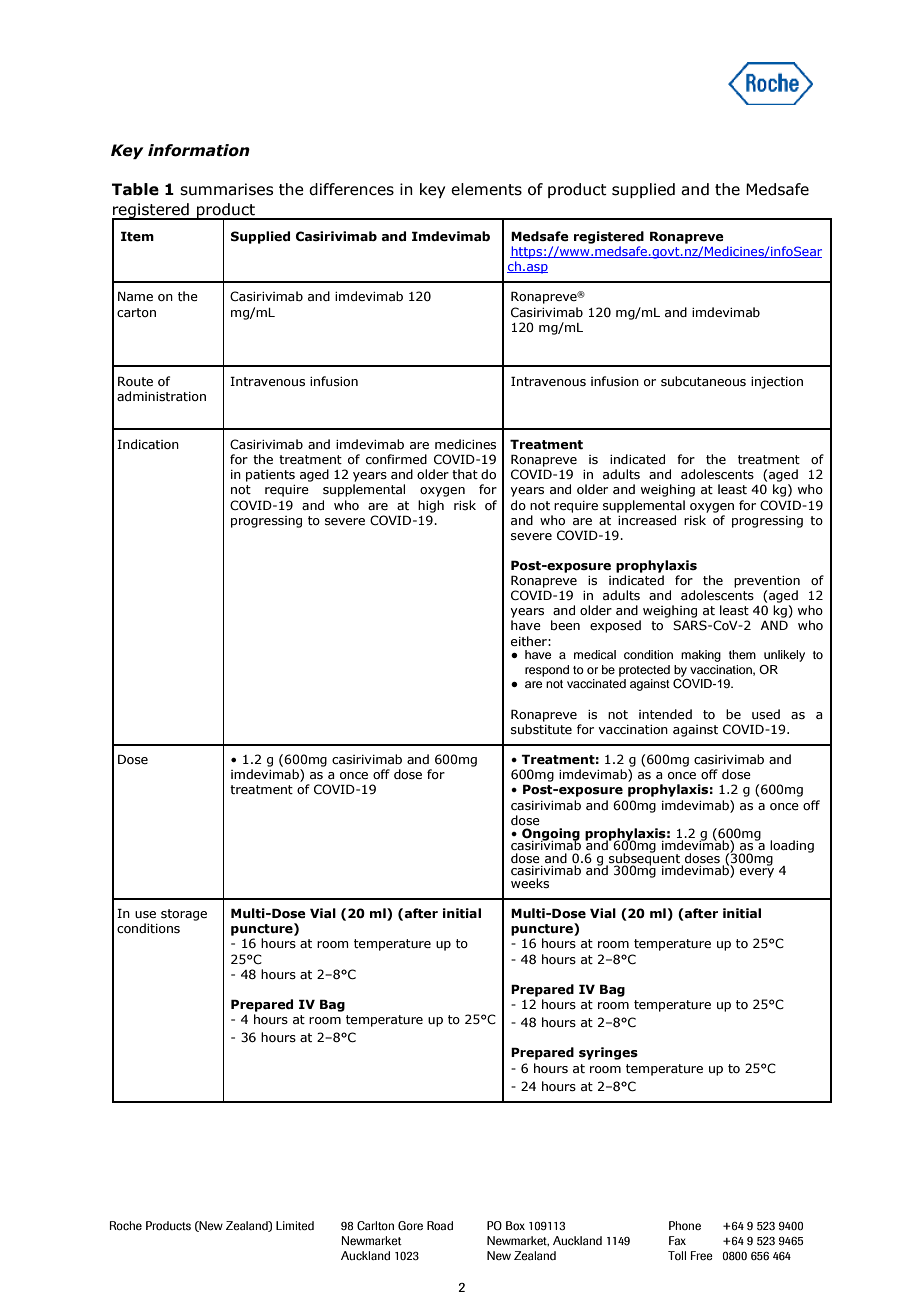 Image resolution: width=924 pixels, height=1308 pixels. I want to click on subcutaneous, so click(703, 381).
